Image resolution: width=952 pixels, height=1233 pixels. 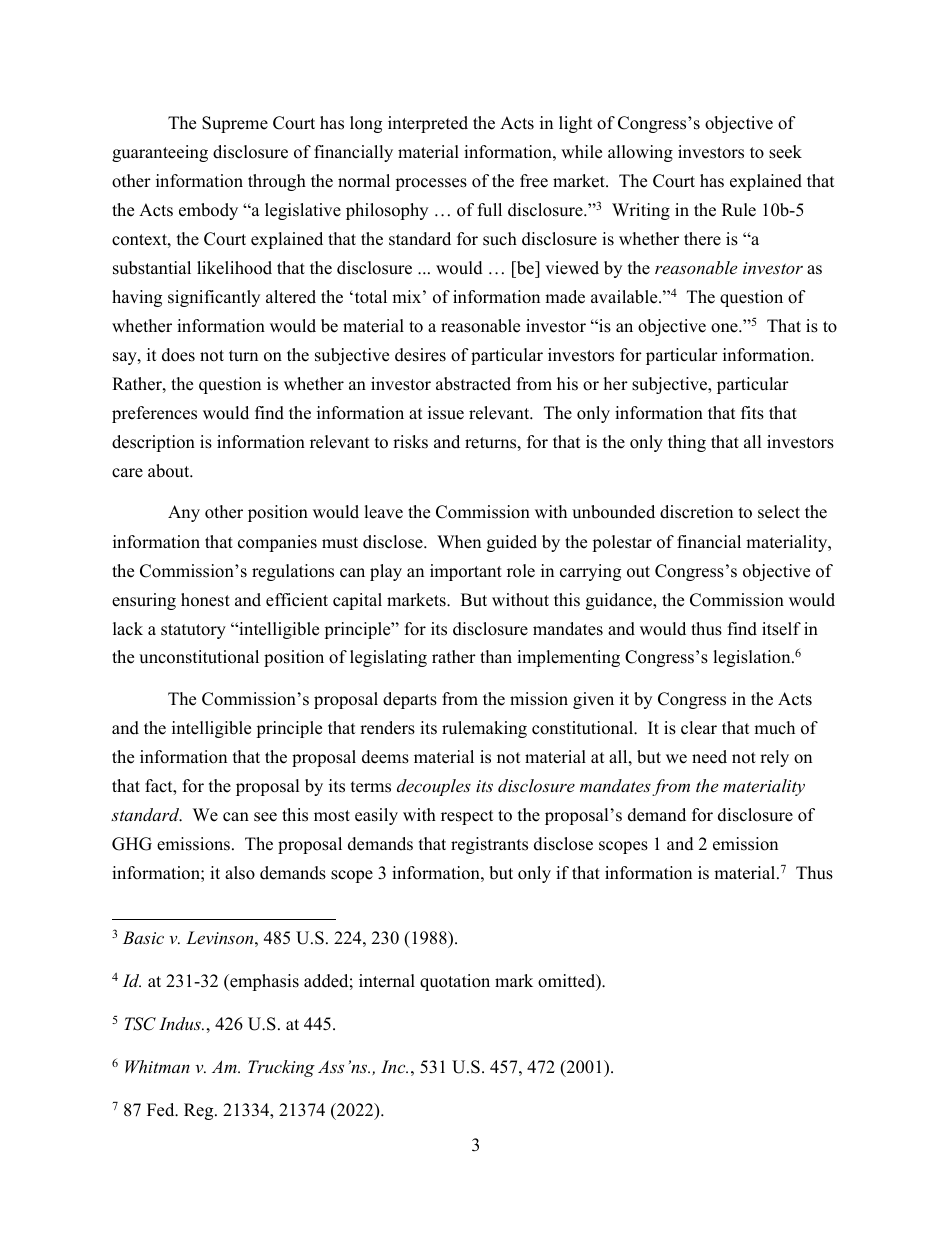 I want to click on need, so click(x=709, y=757).
